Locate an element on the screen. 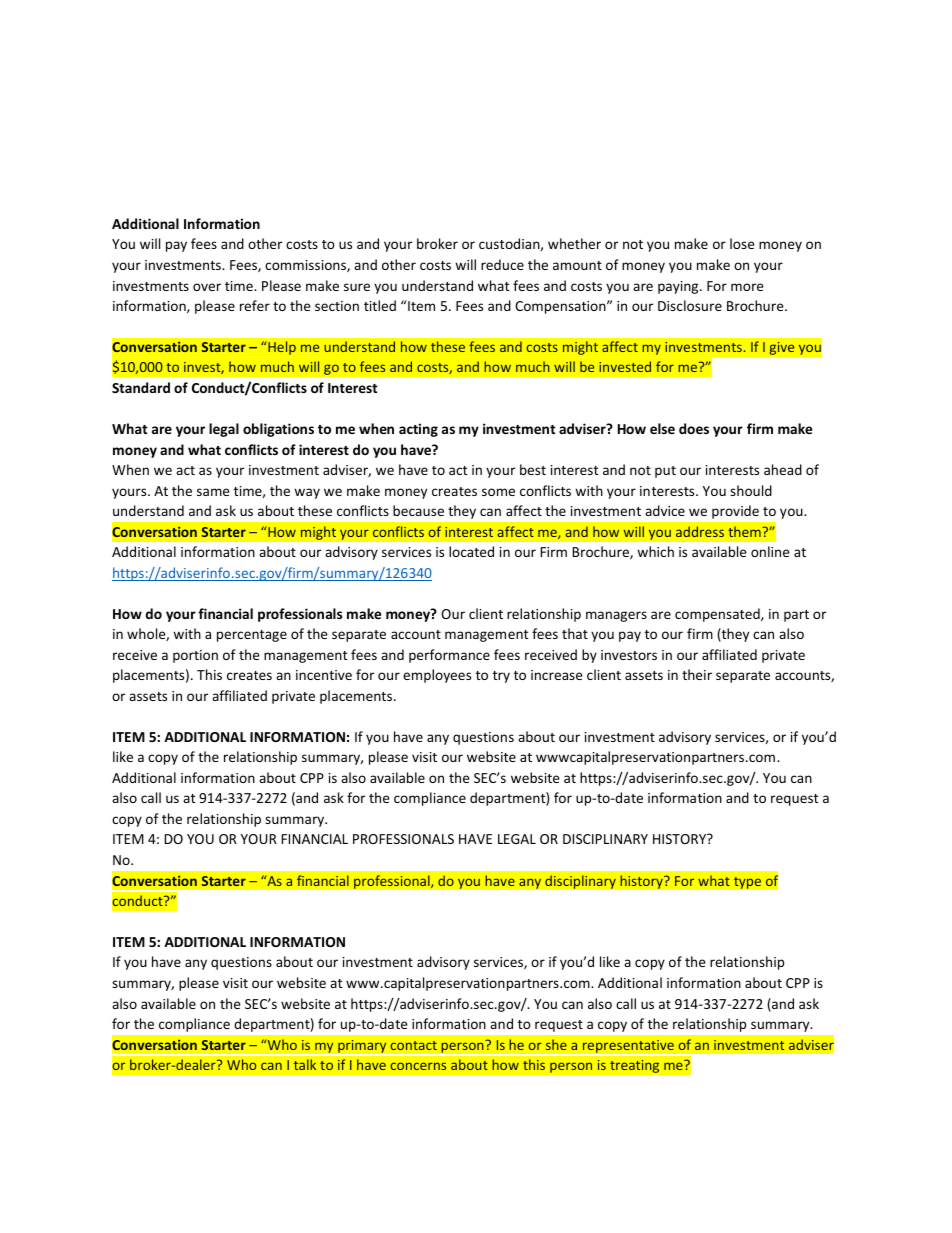  their is located at coordinates (697, 674).
